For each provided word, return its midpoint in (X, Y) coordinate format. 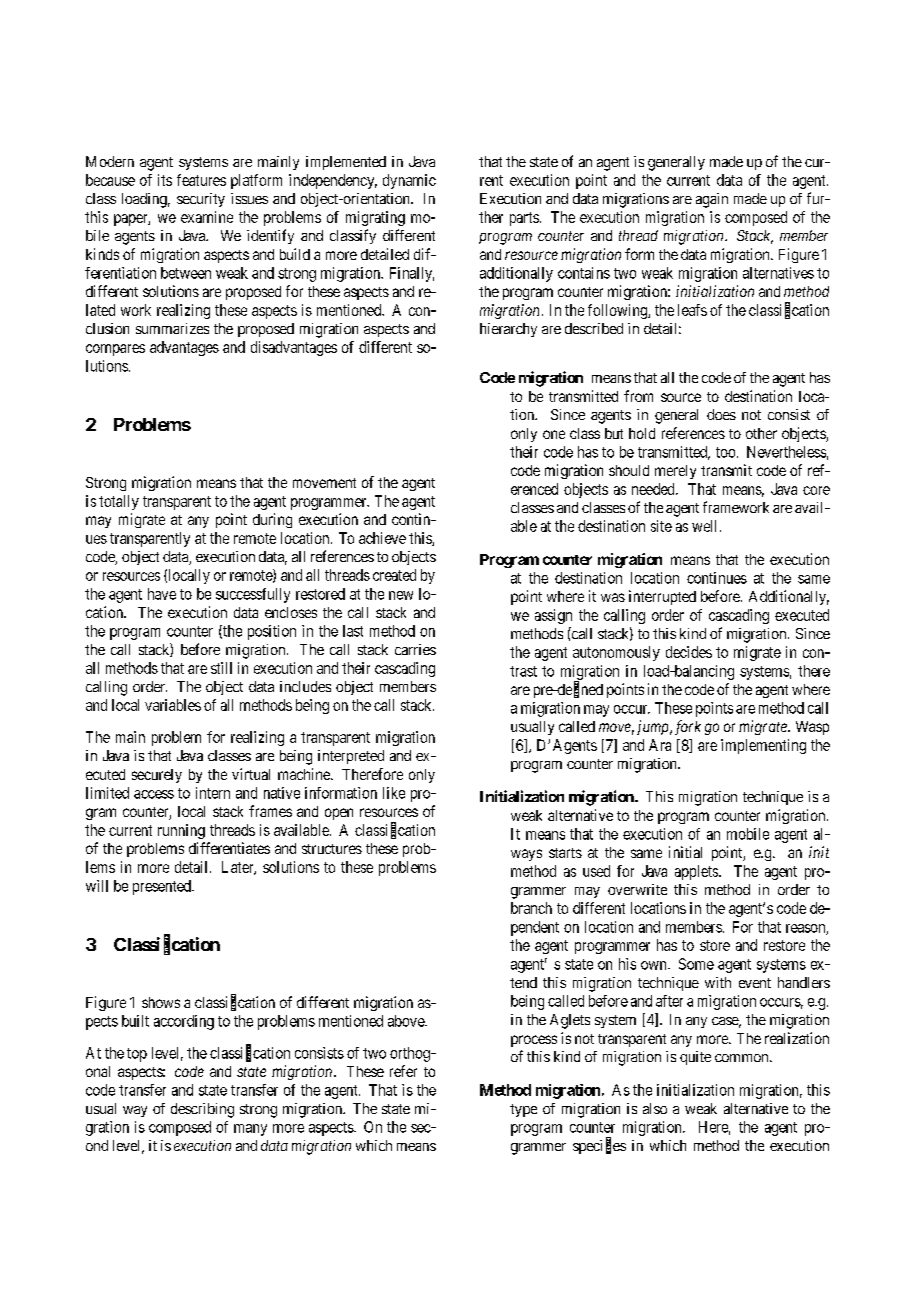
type (523, 1110)
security (201, 200)
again (712, 200)
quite (695, 1058)
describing (202, 1110)
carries (415, 649)
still (221, 668)
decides (689, 652)
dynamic (409, 181)
